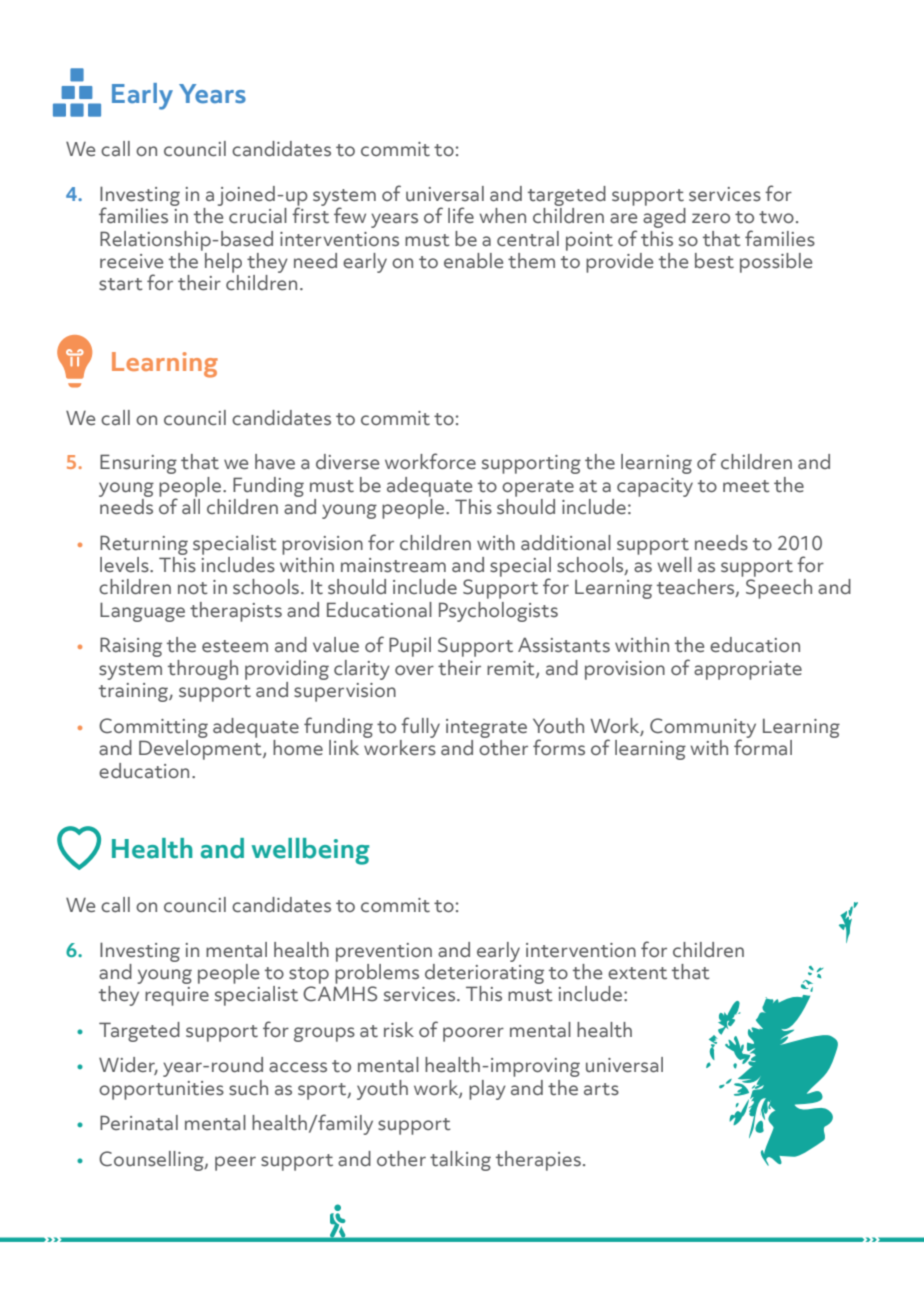 This image has height=1308, width=924. Describe the element at coordinates (235, 1163) in the image. I see `peer` at that location.
